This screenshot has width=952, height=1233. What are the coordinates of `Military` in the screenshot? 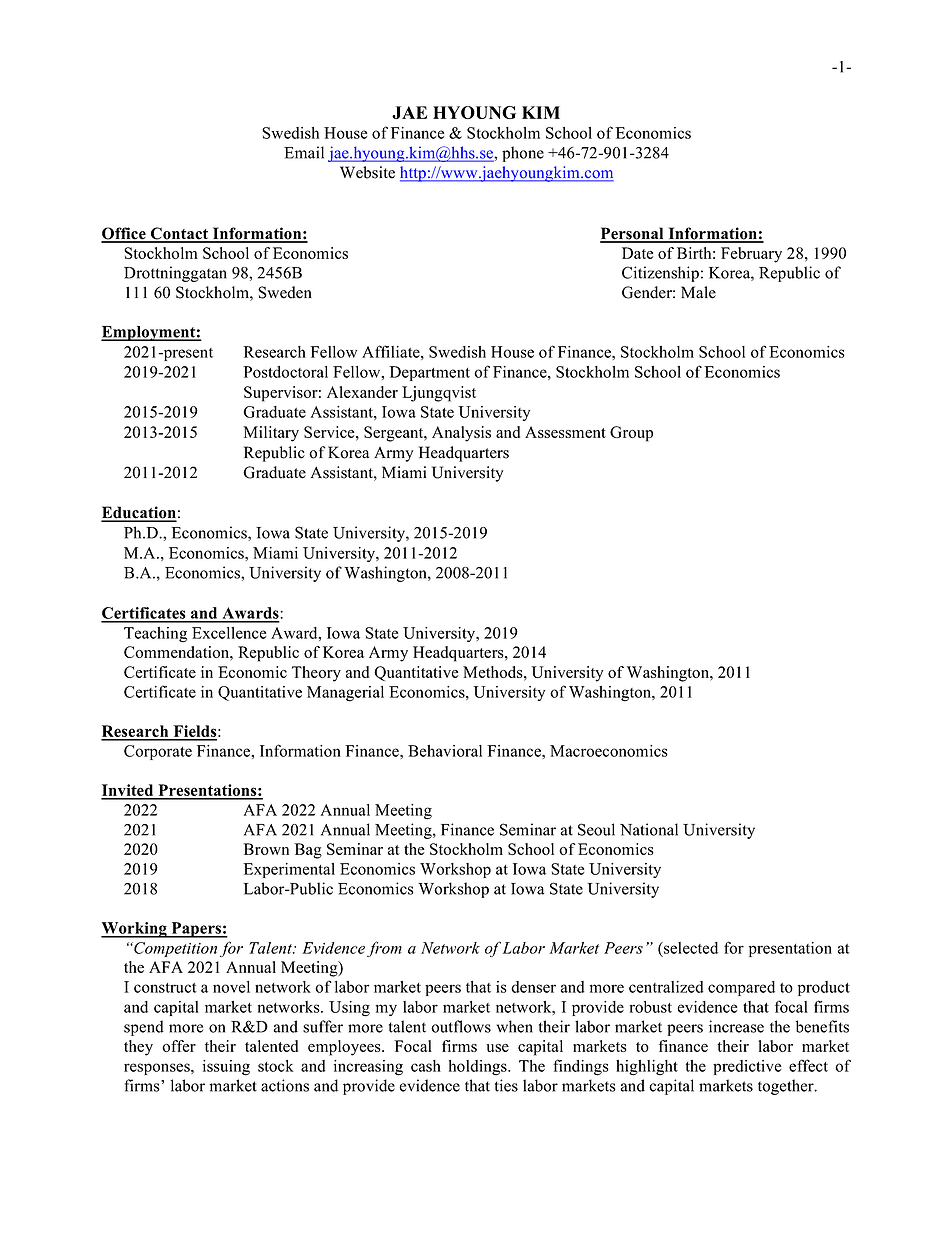 It's located at (271, 434).
